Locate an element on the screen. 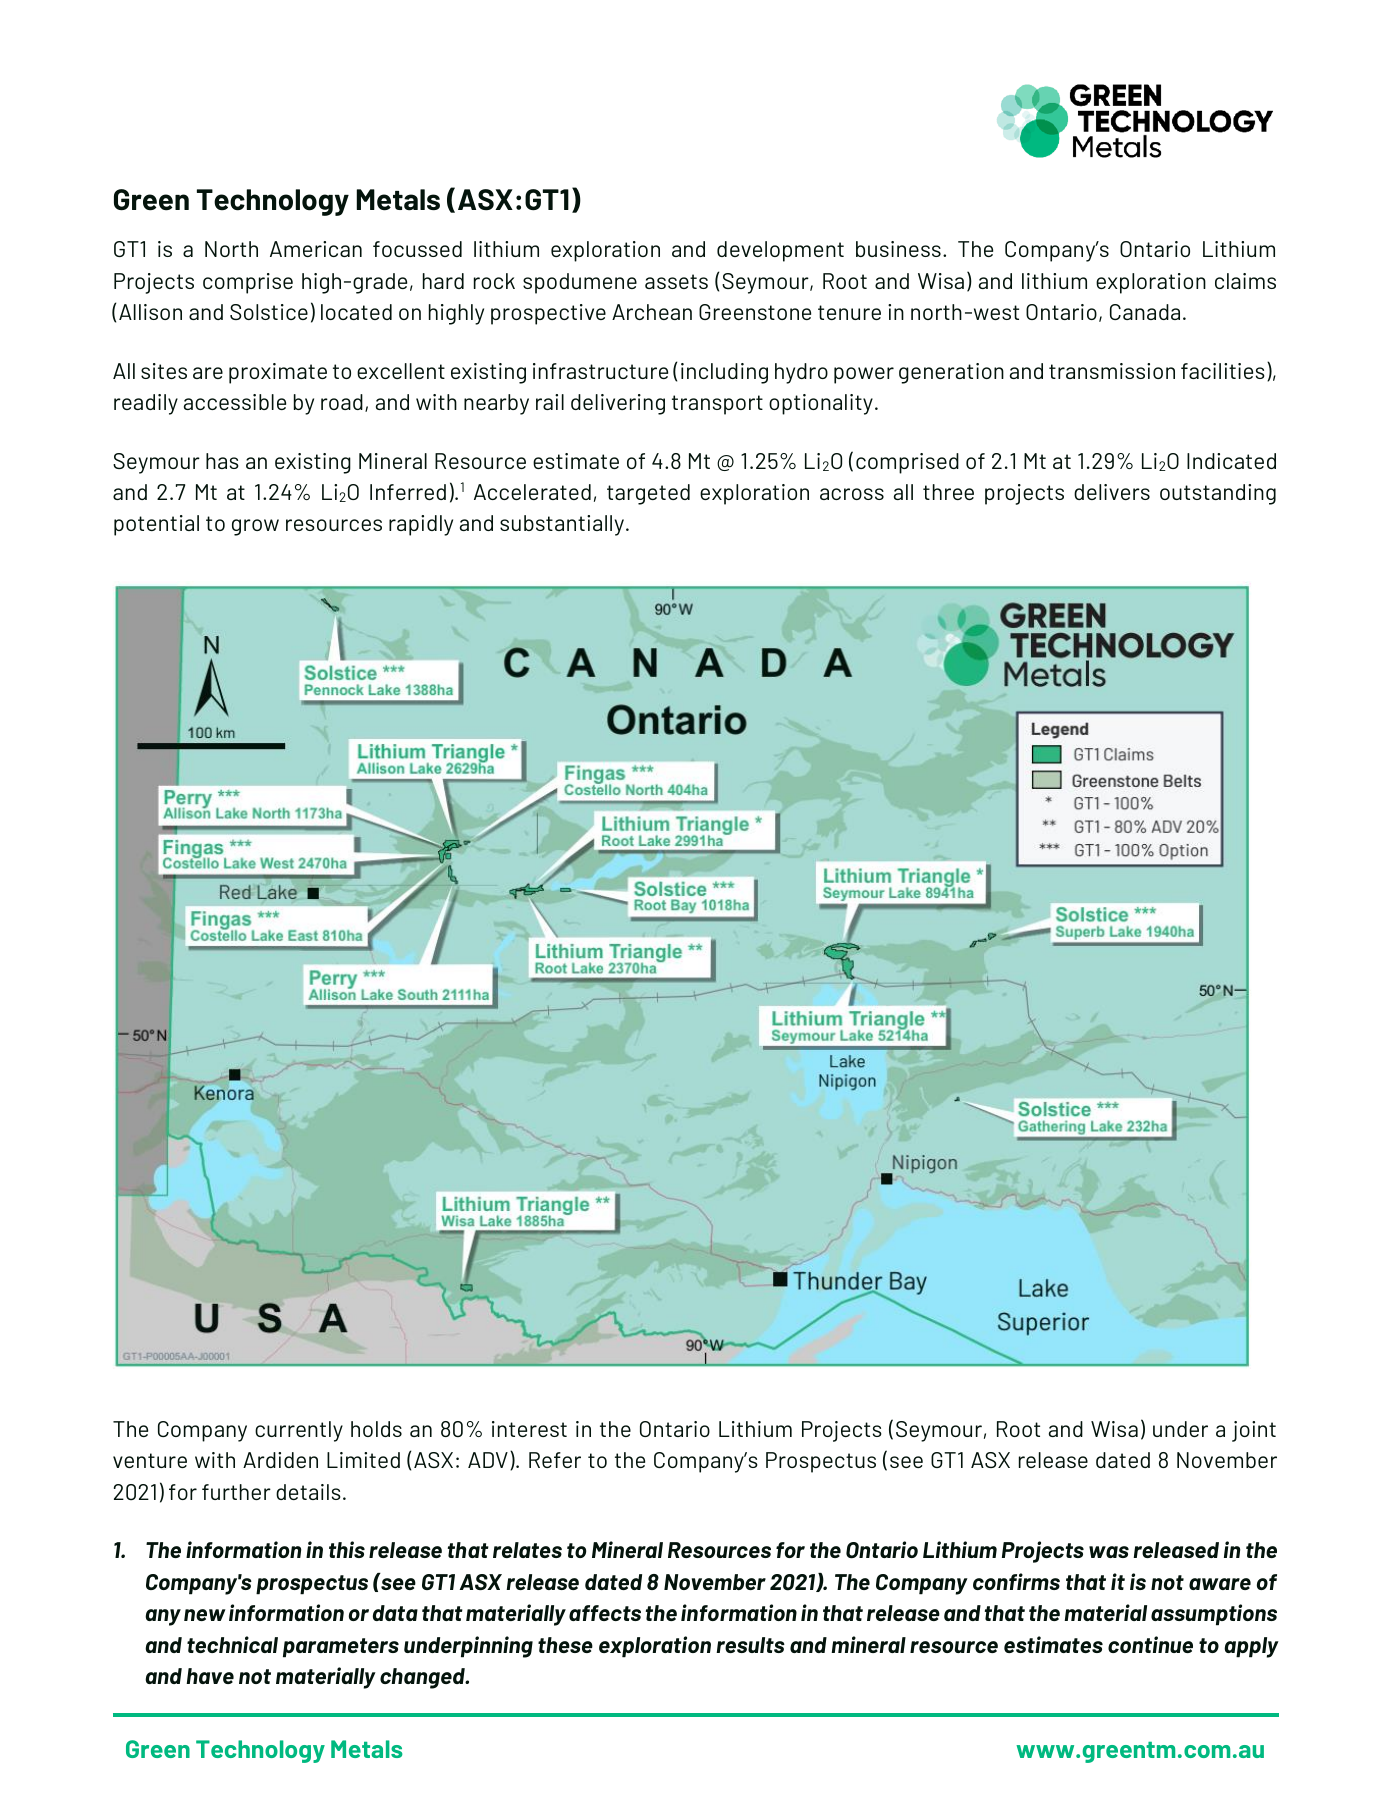  substantially is located at coordinates (563, 525).
